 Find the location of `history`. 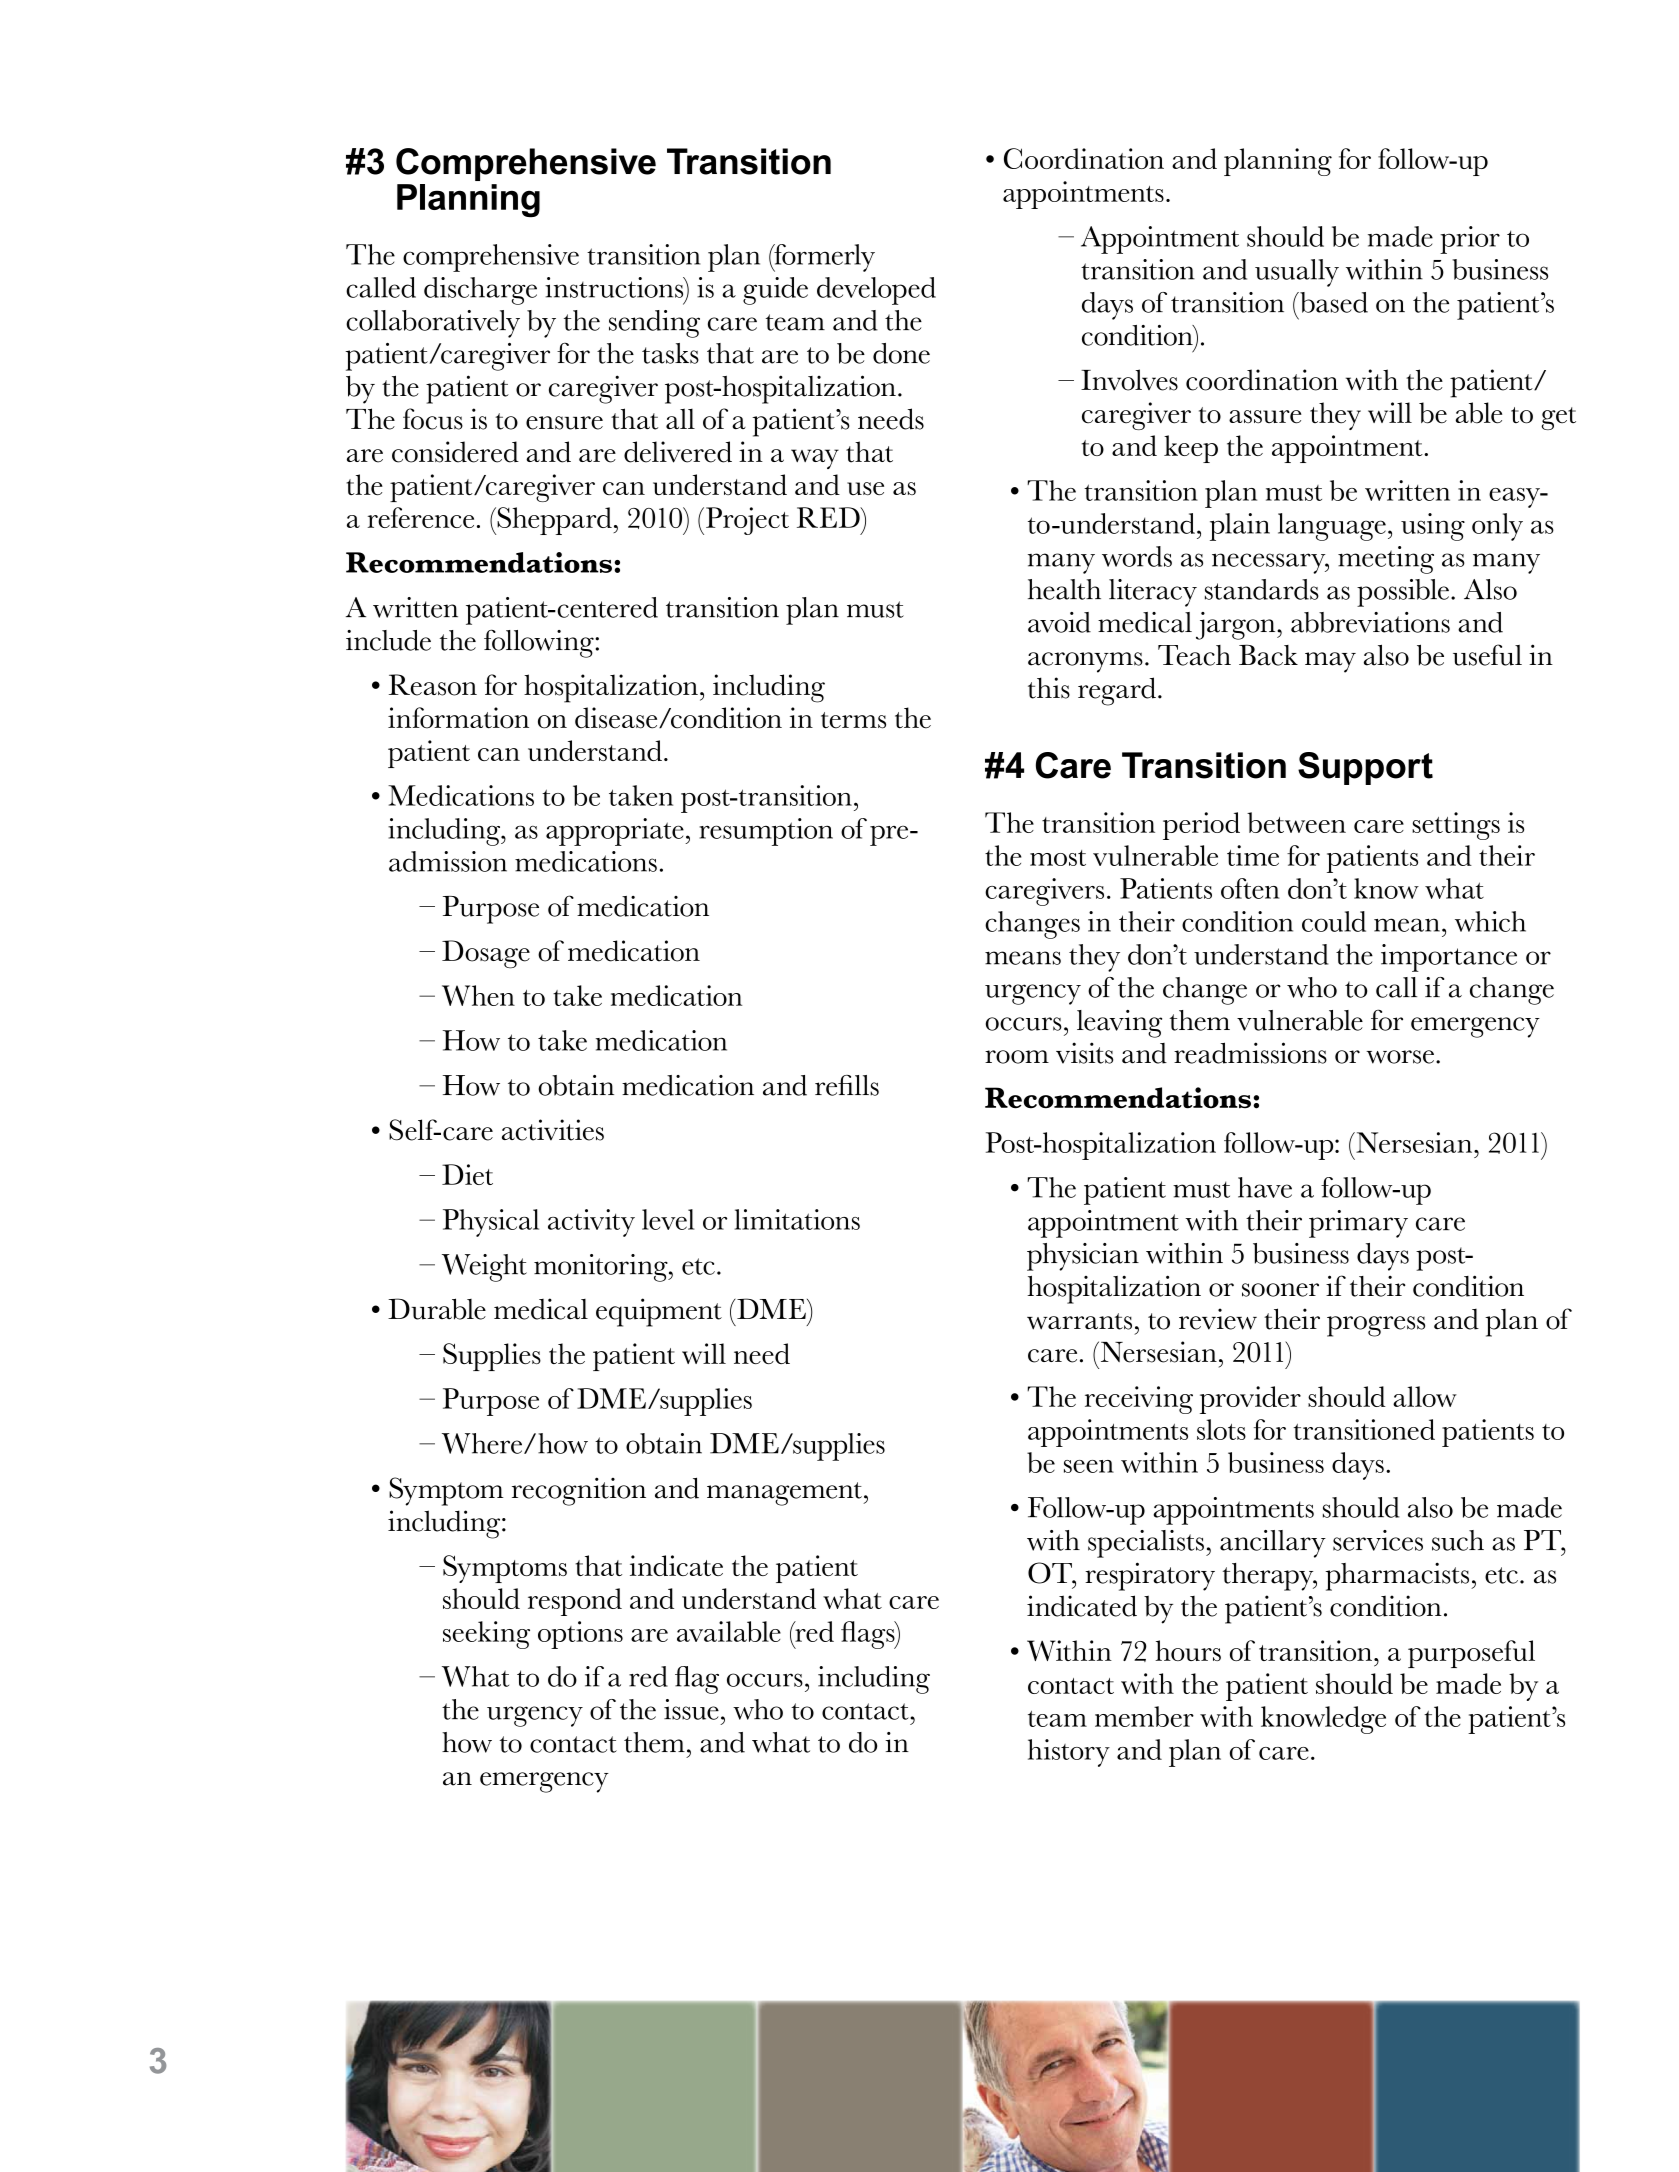

history is located at coordinates (1069, 1753).
